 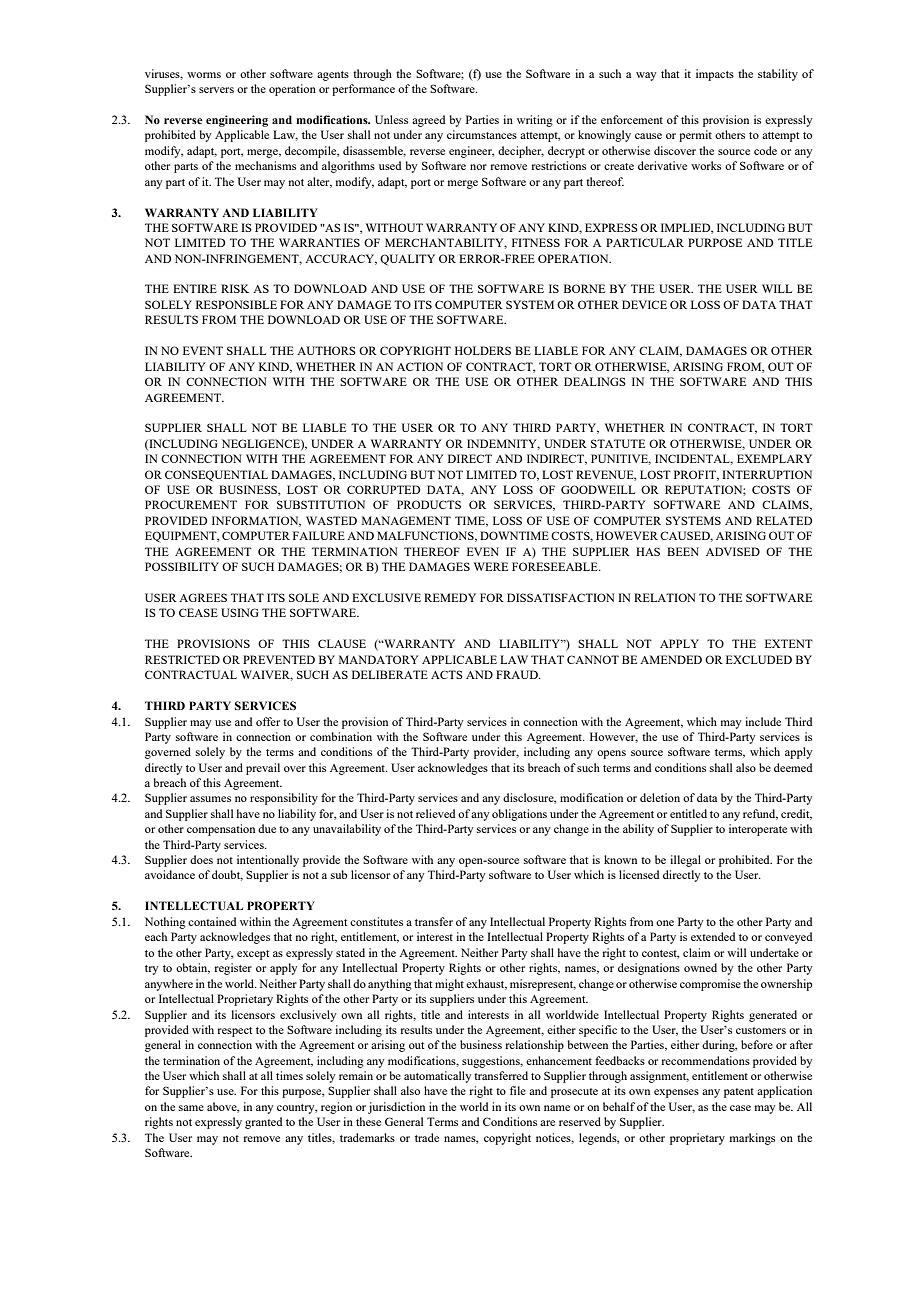 What do you see at coordinates (450, 597) in the page?
I see `REMEDY` at bounding box center [450, 597].
